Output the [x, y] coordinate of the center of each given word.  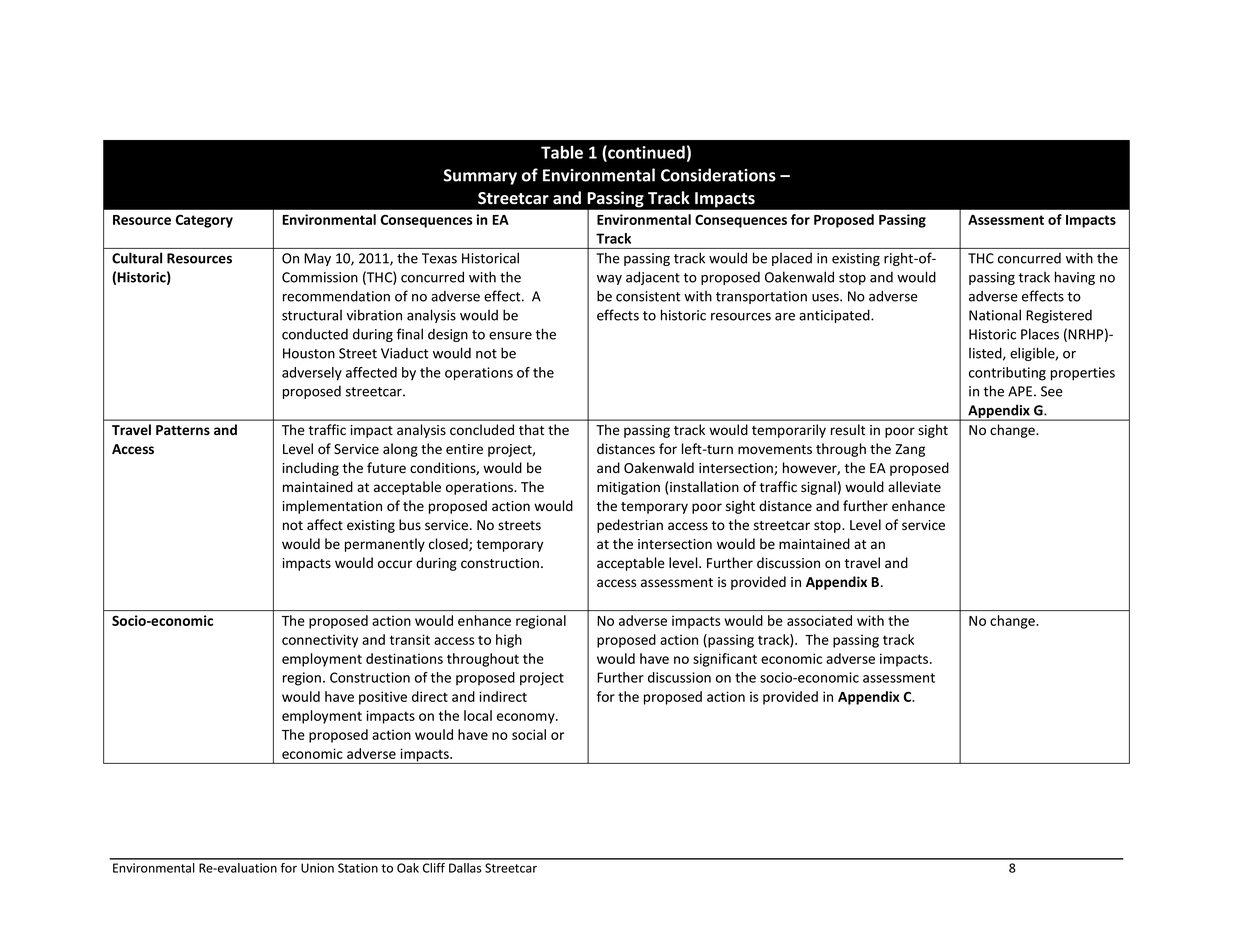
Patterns [183, 430]
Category [204, 221]
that [531, 429]
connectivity [320, 641]
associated [819, 620]
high [509, 641]
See [1052, 391]
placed [792, 259]
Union [317, 868]
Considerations [718, 175]
